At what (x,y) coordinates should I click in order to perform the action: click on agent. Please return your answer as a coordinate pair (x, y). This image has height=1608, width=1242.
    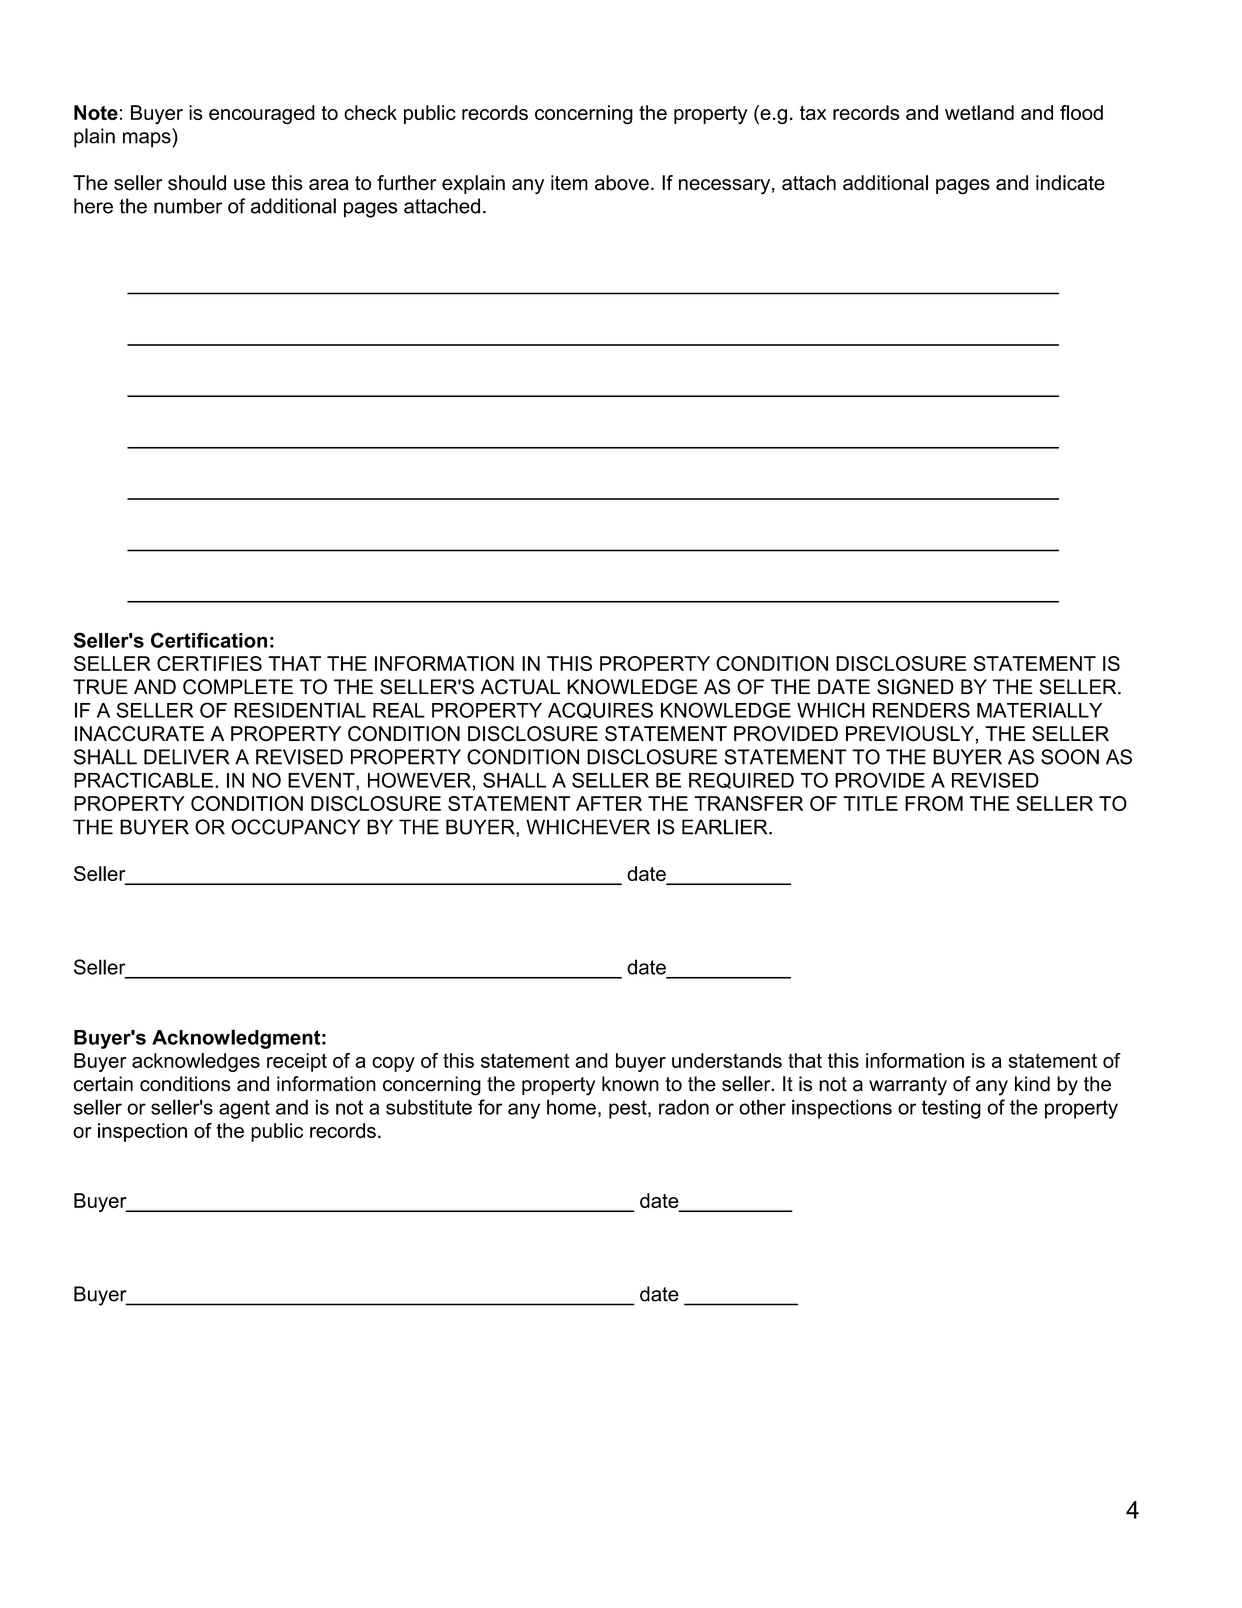
    Looking at the image, I should click on (244, 1109).
